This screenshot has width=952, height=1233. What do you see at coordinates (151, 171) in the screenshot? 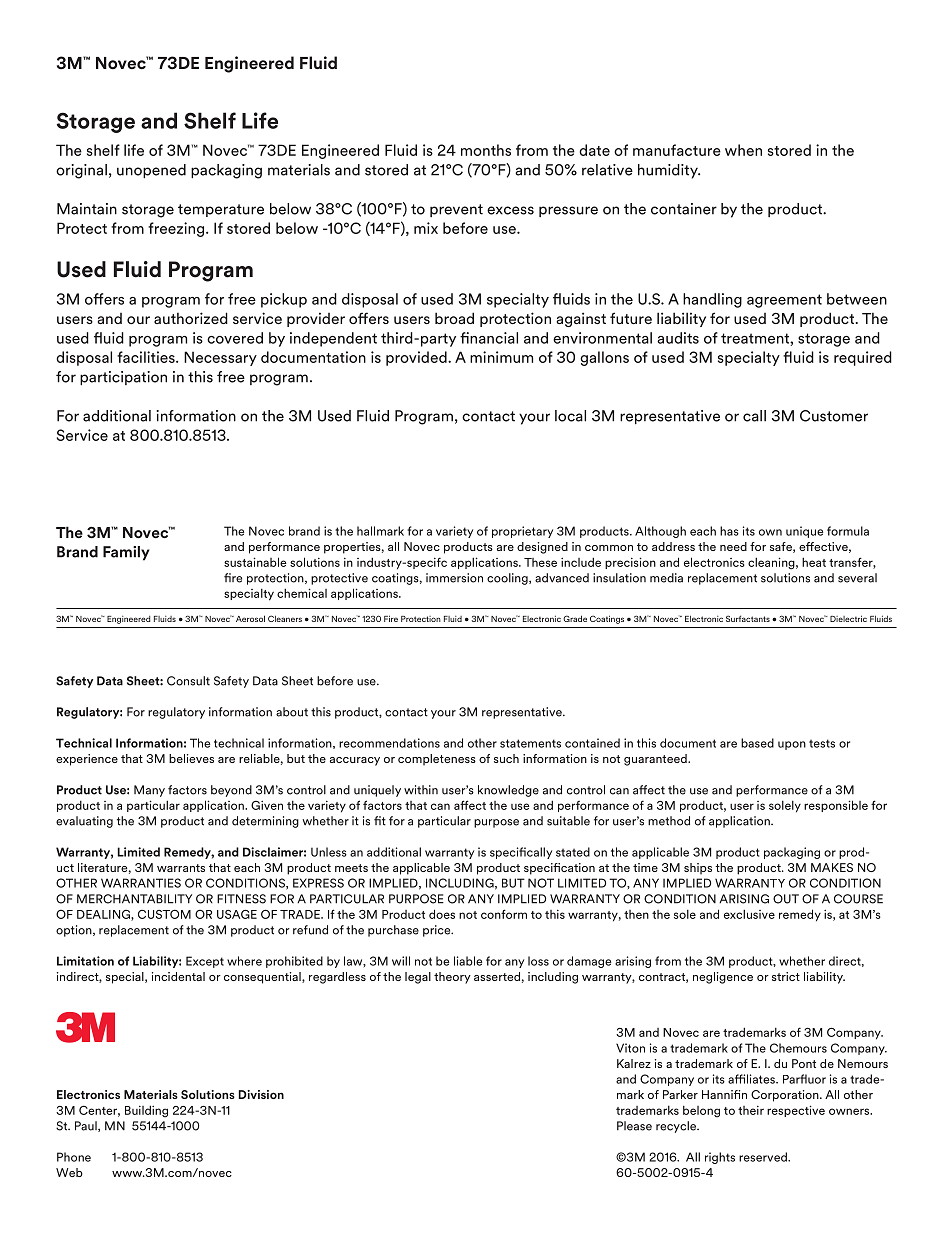
I see `unopened` at bounding box center [151, 171].
